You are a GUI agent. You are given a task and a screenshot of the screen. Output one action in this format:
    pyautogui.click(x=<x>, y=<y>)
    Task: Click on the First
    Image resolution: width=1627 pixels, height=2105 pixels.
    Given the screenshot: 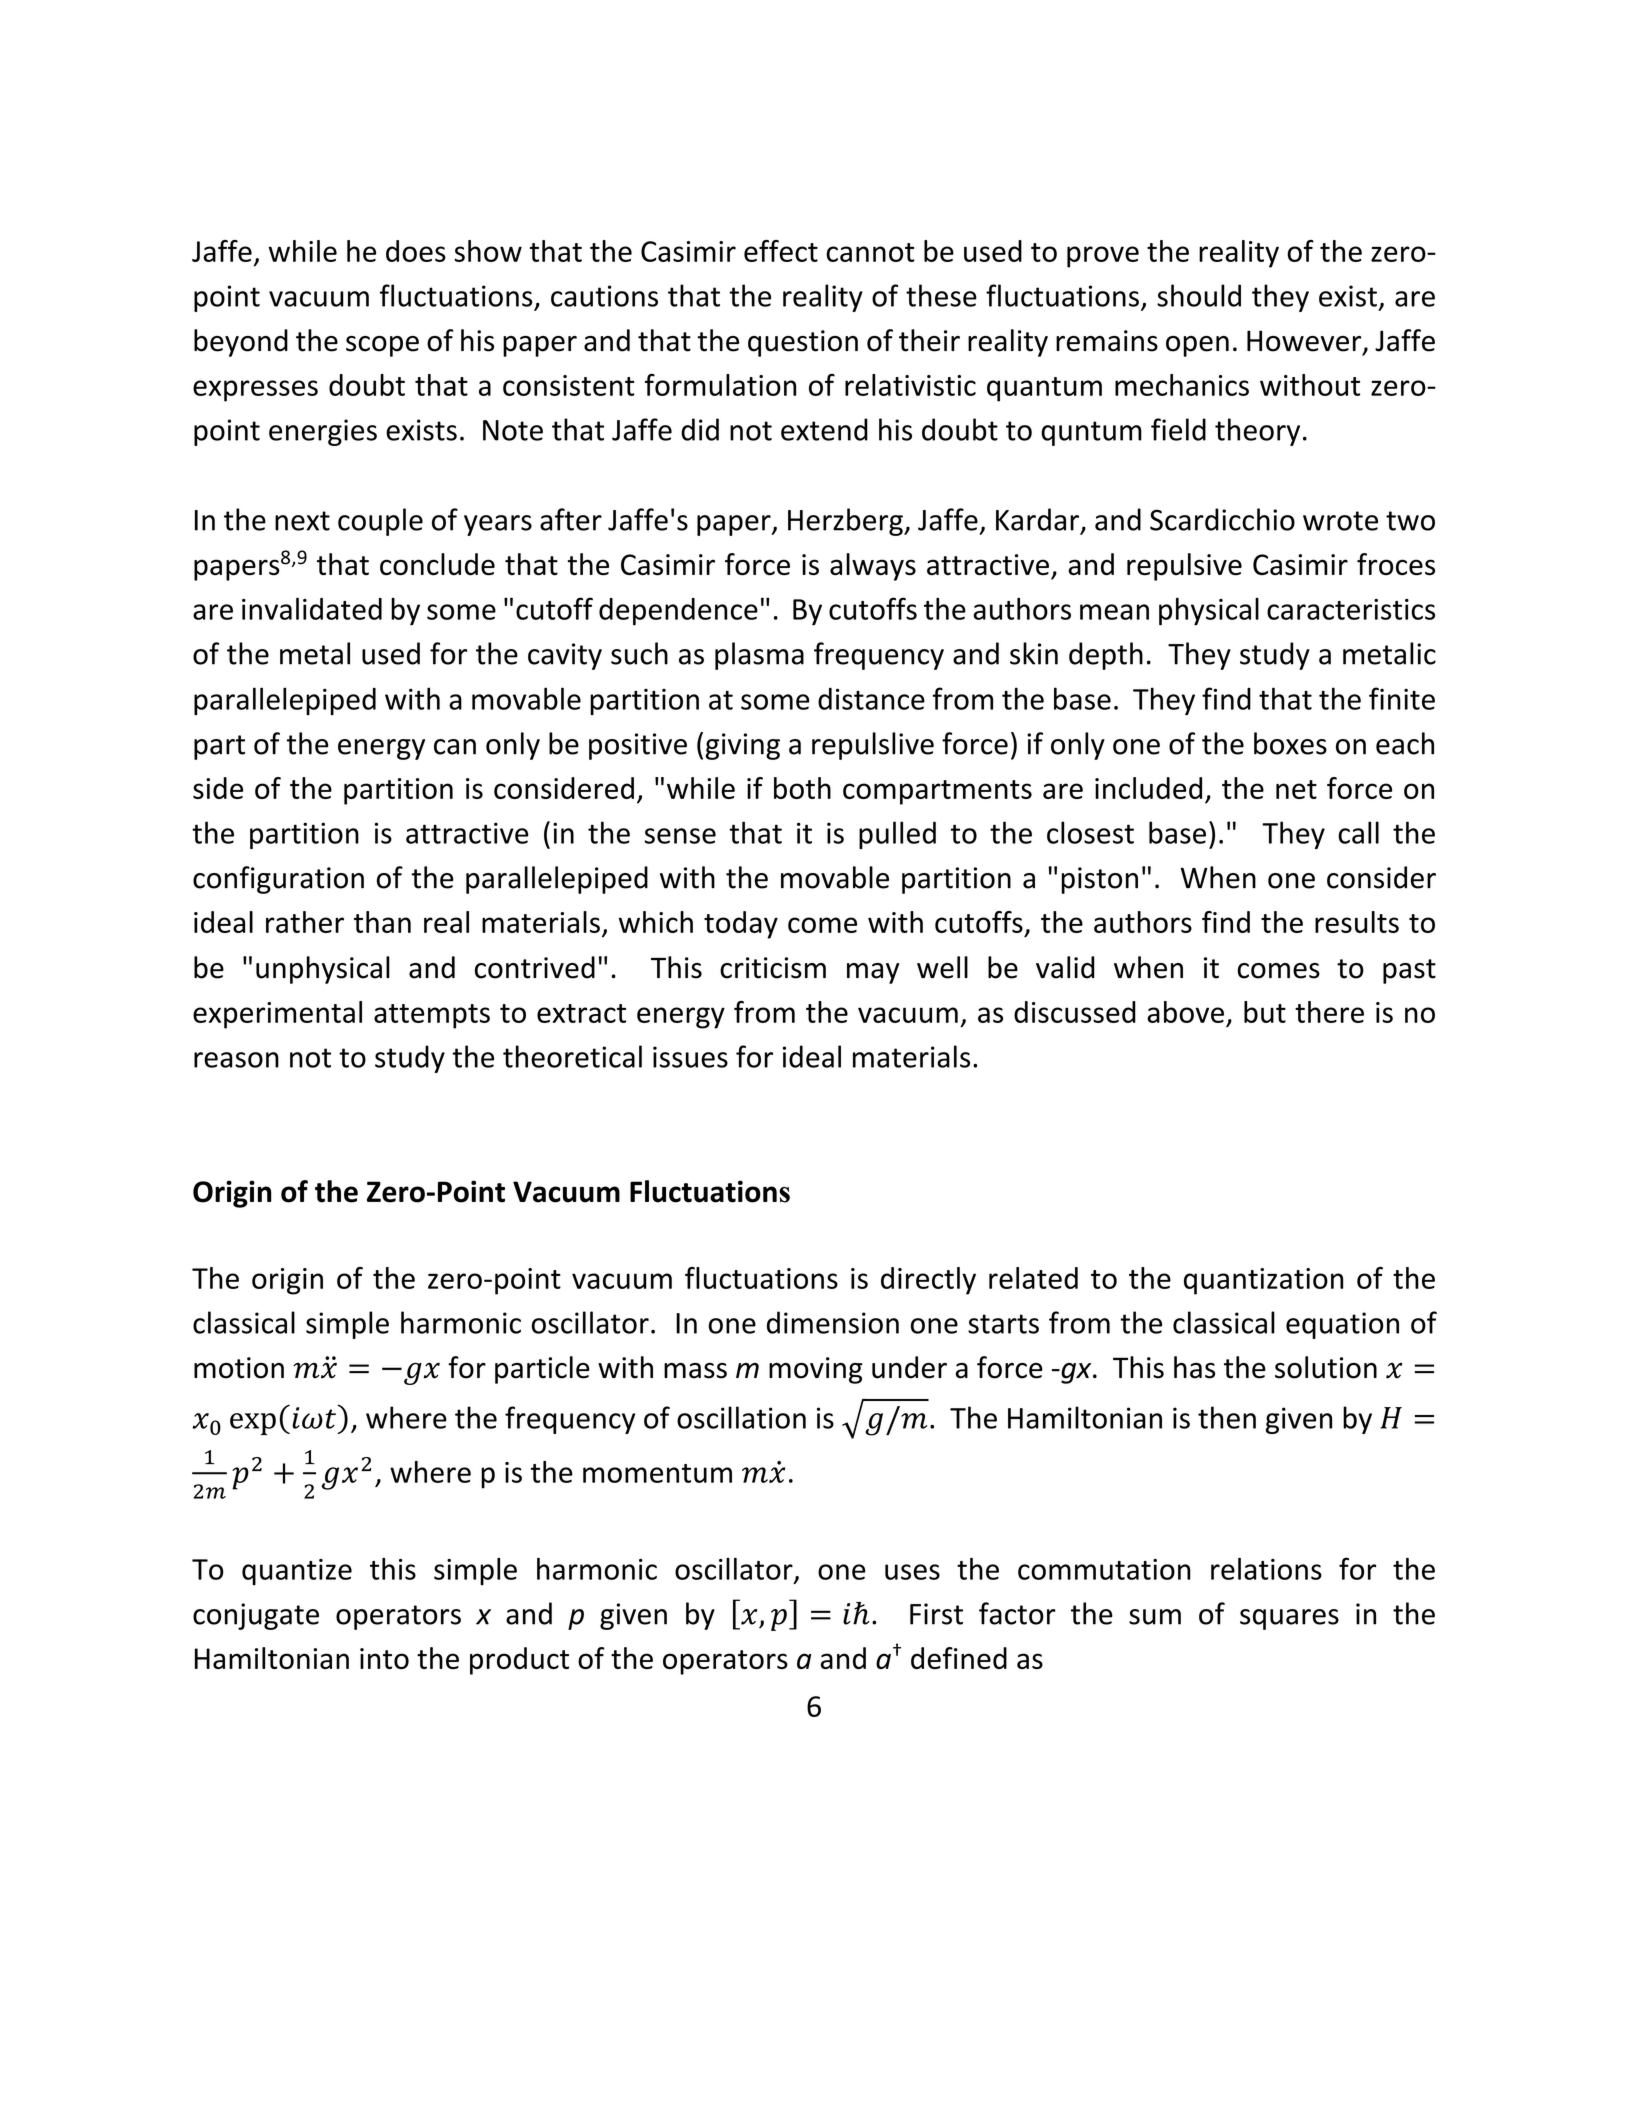 What is the action you would take?
    pyautogui.click(x=936, y=1614)
